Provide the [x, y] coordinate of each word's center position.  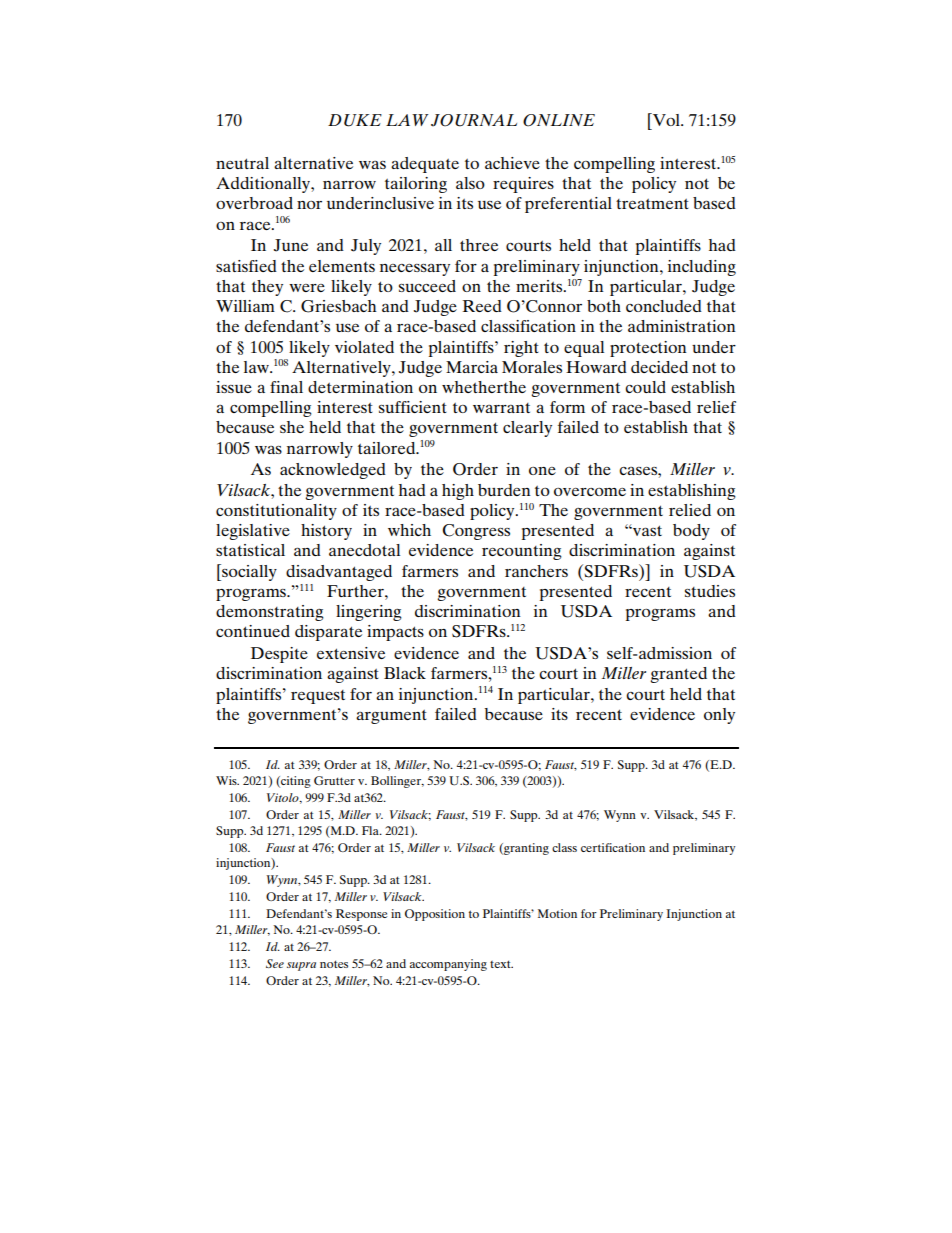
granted [678, 675]
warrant [501, 408]
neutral [242, 163]
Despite [279, 655]
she [292, 427]
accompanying [448, 965]
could [645, 387]
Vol [666, 119]
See [275, 963]
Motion [557, 913]
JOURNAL [474, 120]
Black [405, 673]
